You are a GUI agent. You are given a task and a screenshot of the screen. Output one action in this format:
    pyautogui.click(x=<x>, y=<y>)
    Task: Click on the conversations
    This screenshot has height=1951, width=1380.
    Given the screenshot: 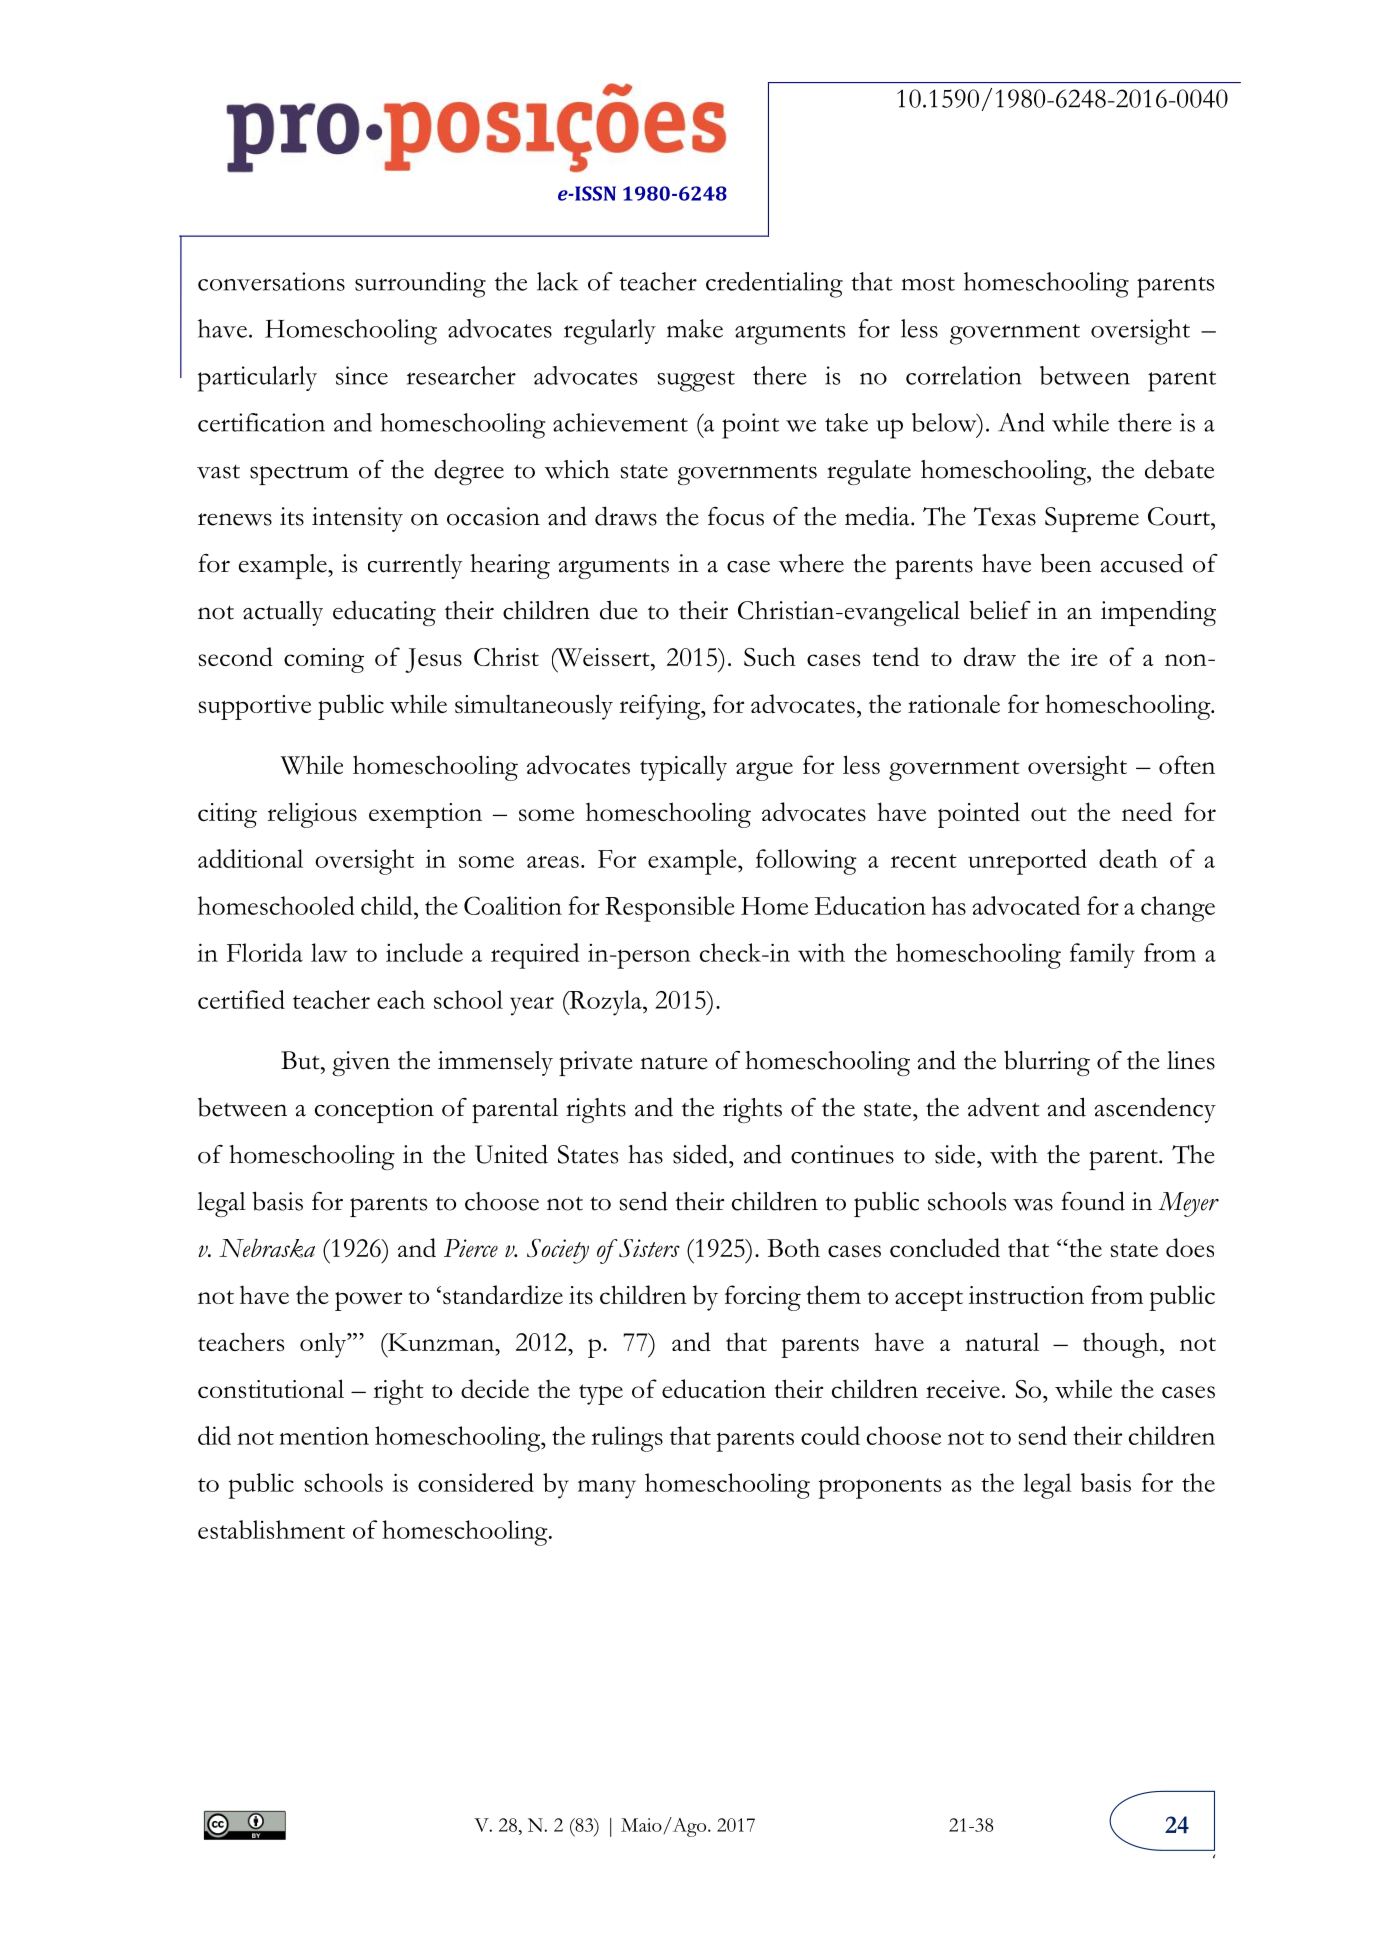 What is the action you would take?
    pyautogui.click(x=271, y=281)
